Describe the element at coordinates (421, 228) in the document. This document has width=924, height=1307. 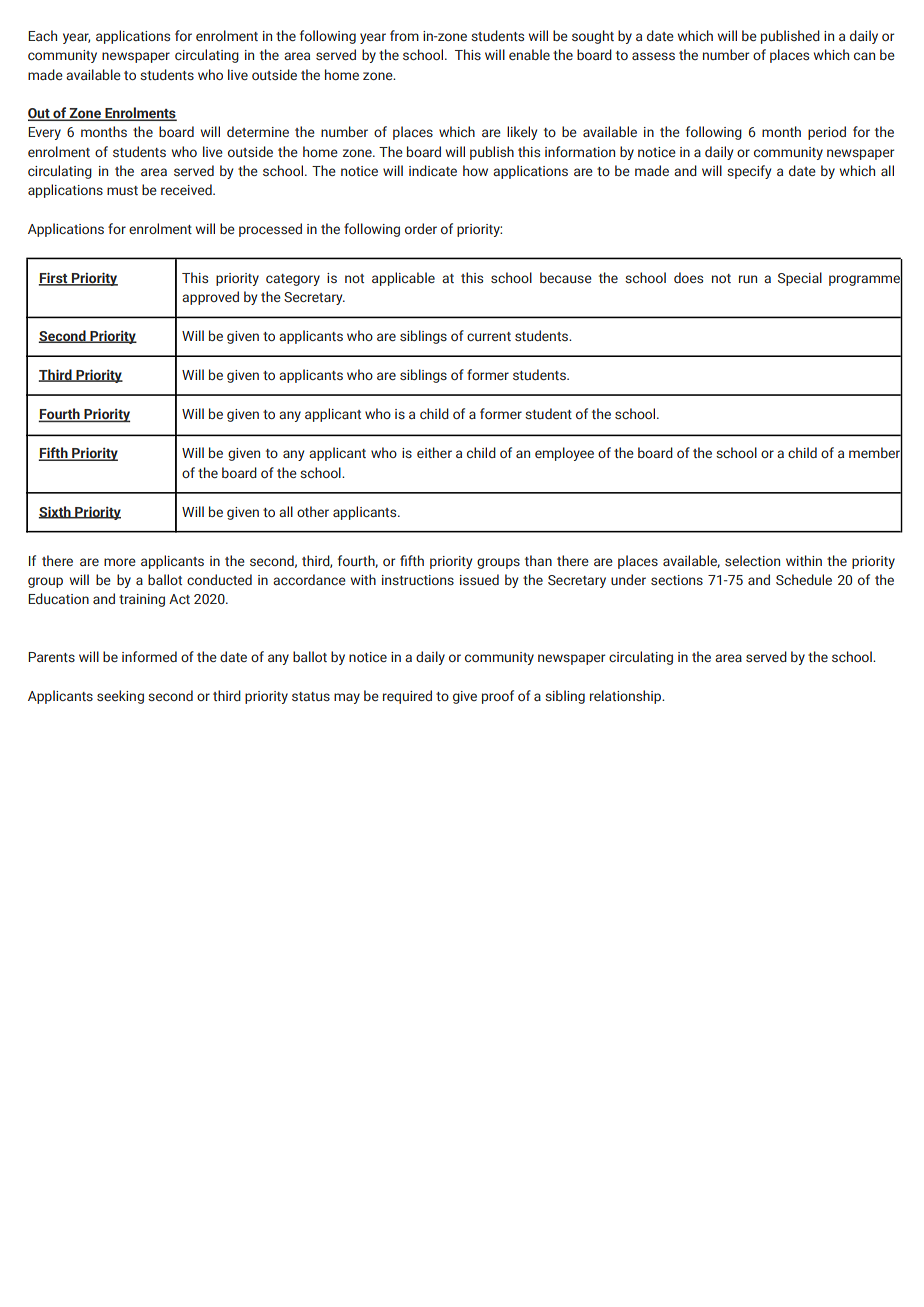
I see `order` at that location.
